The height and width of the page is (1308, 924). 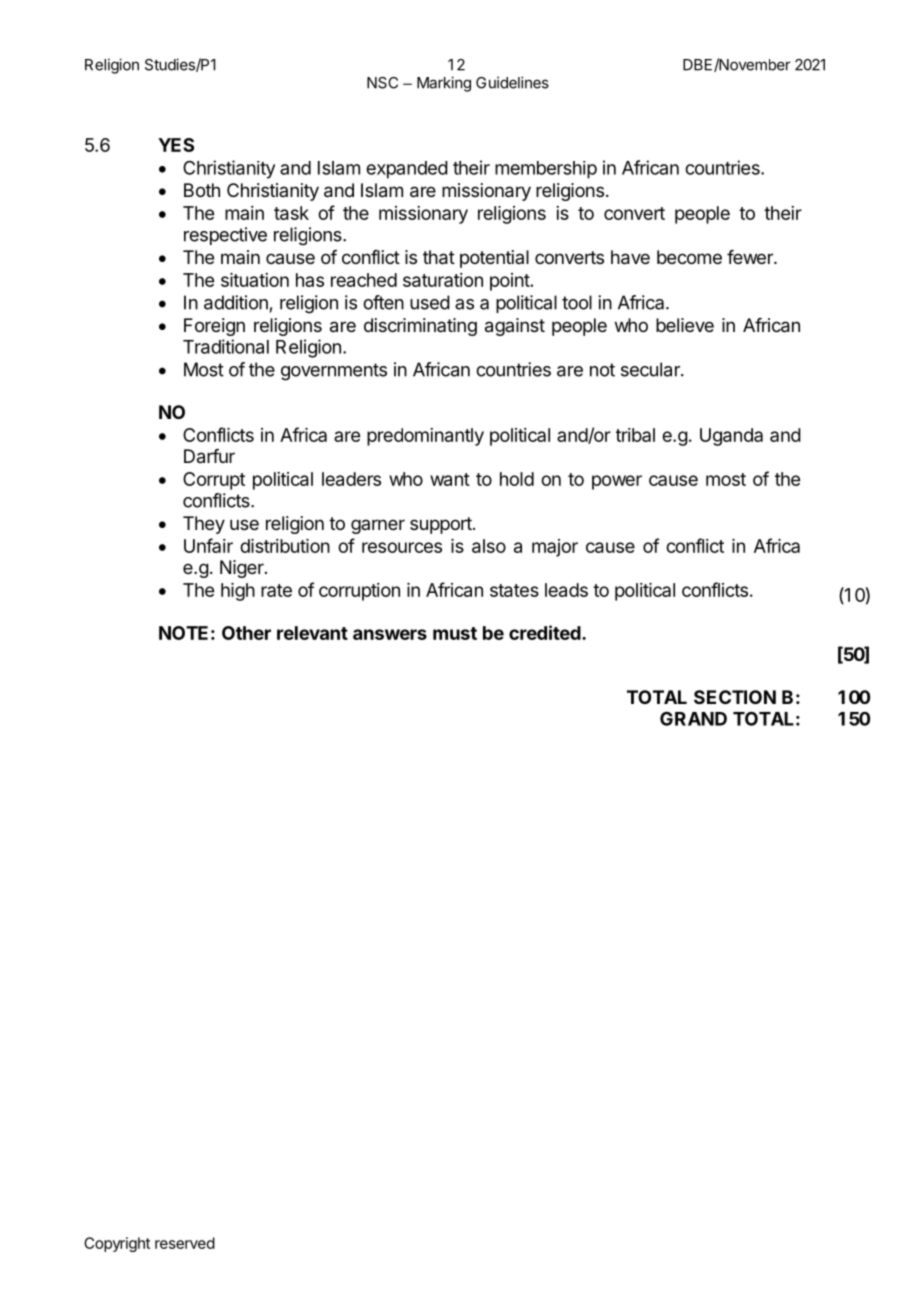 I want to click on reserved, so click(x=185, y=1243).
